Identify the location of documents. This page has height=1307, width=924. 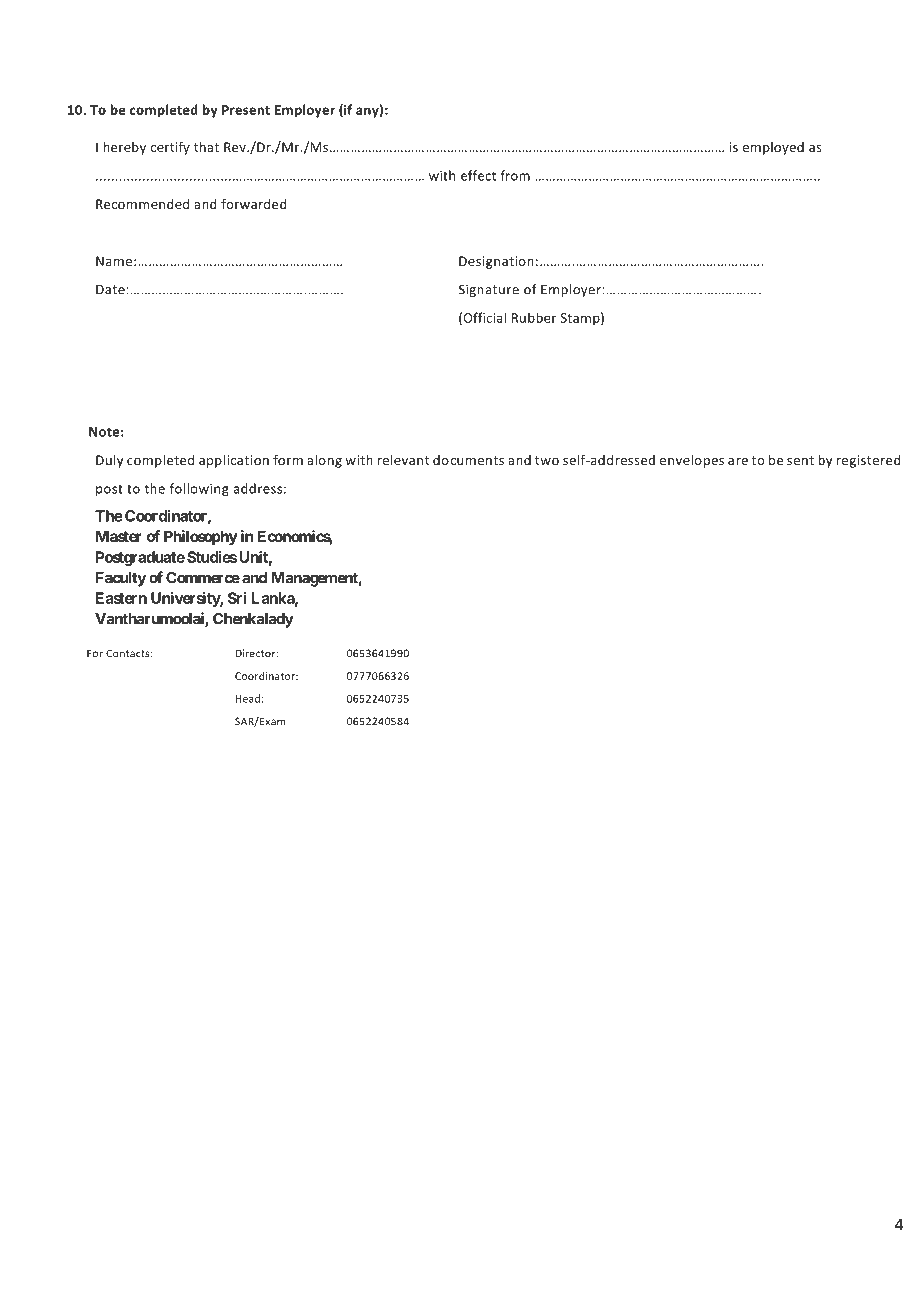
(468, 460).
